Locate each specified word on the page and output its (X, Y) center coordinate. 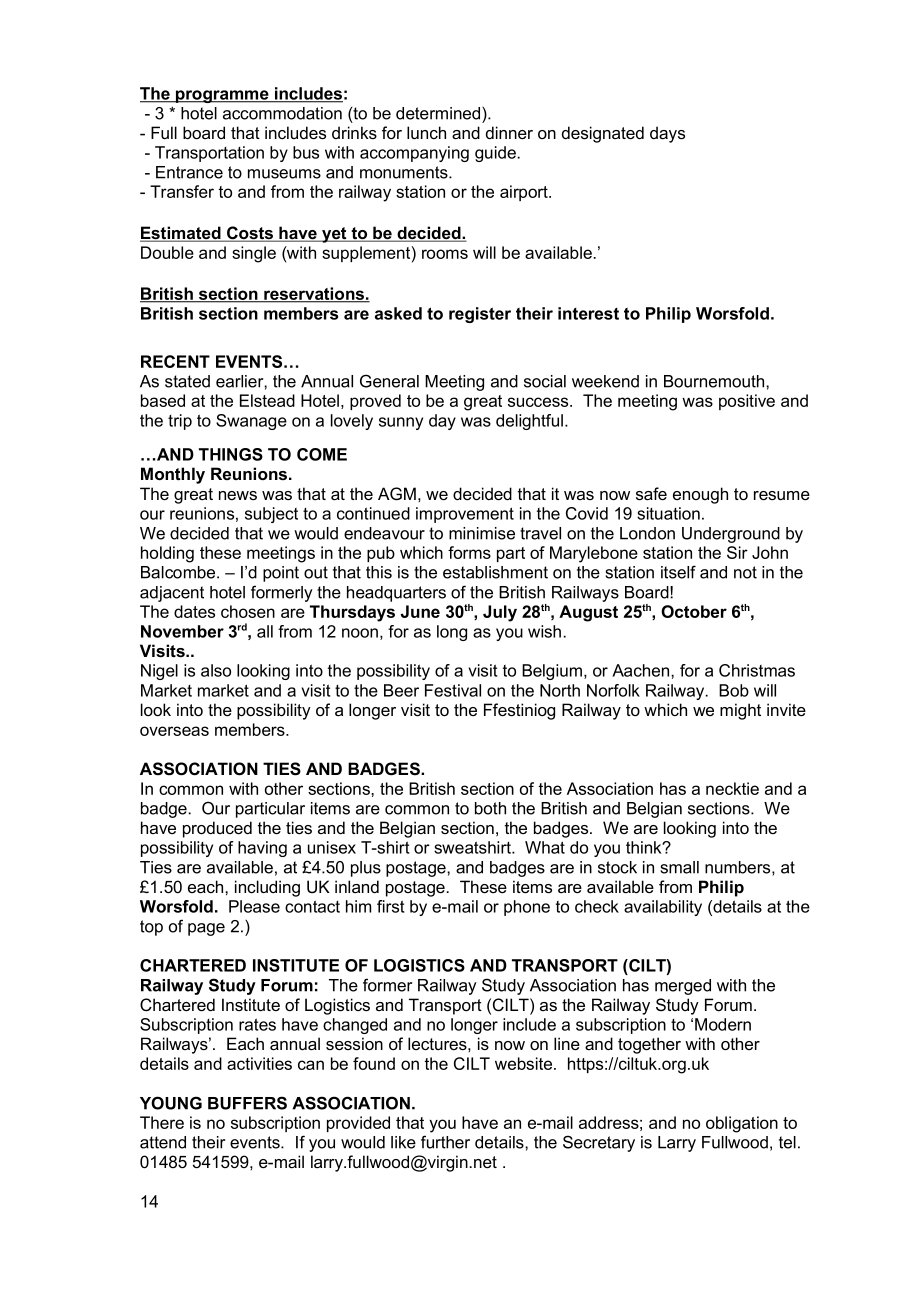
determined (439, 113)
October (694, 611)
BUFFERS (247, 1103)
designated (603, 134)
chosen (248, 611)
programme (222, 96)
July (500, 613)
